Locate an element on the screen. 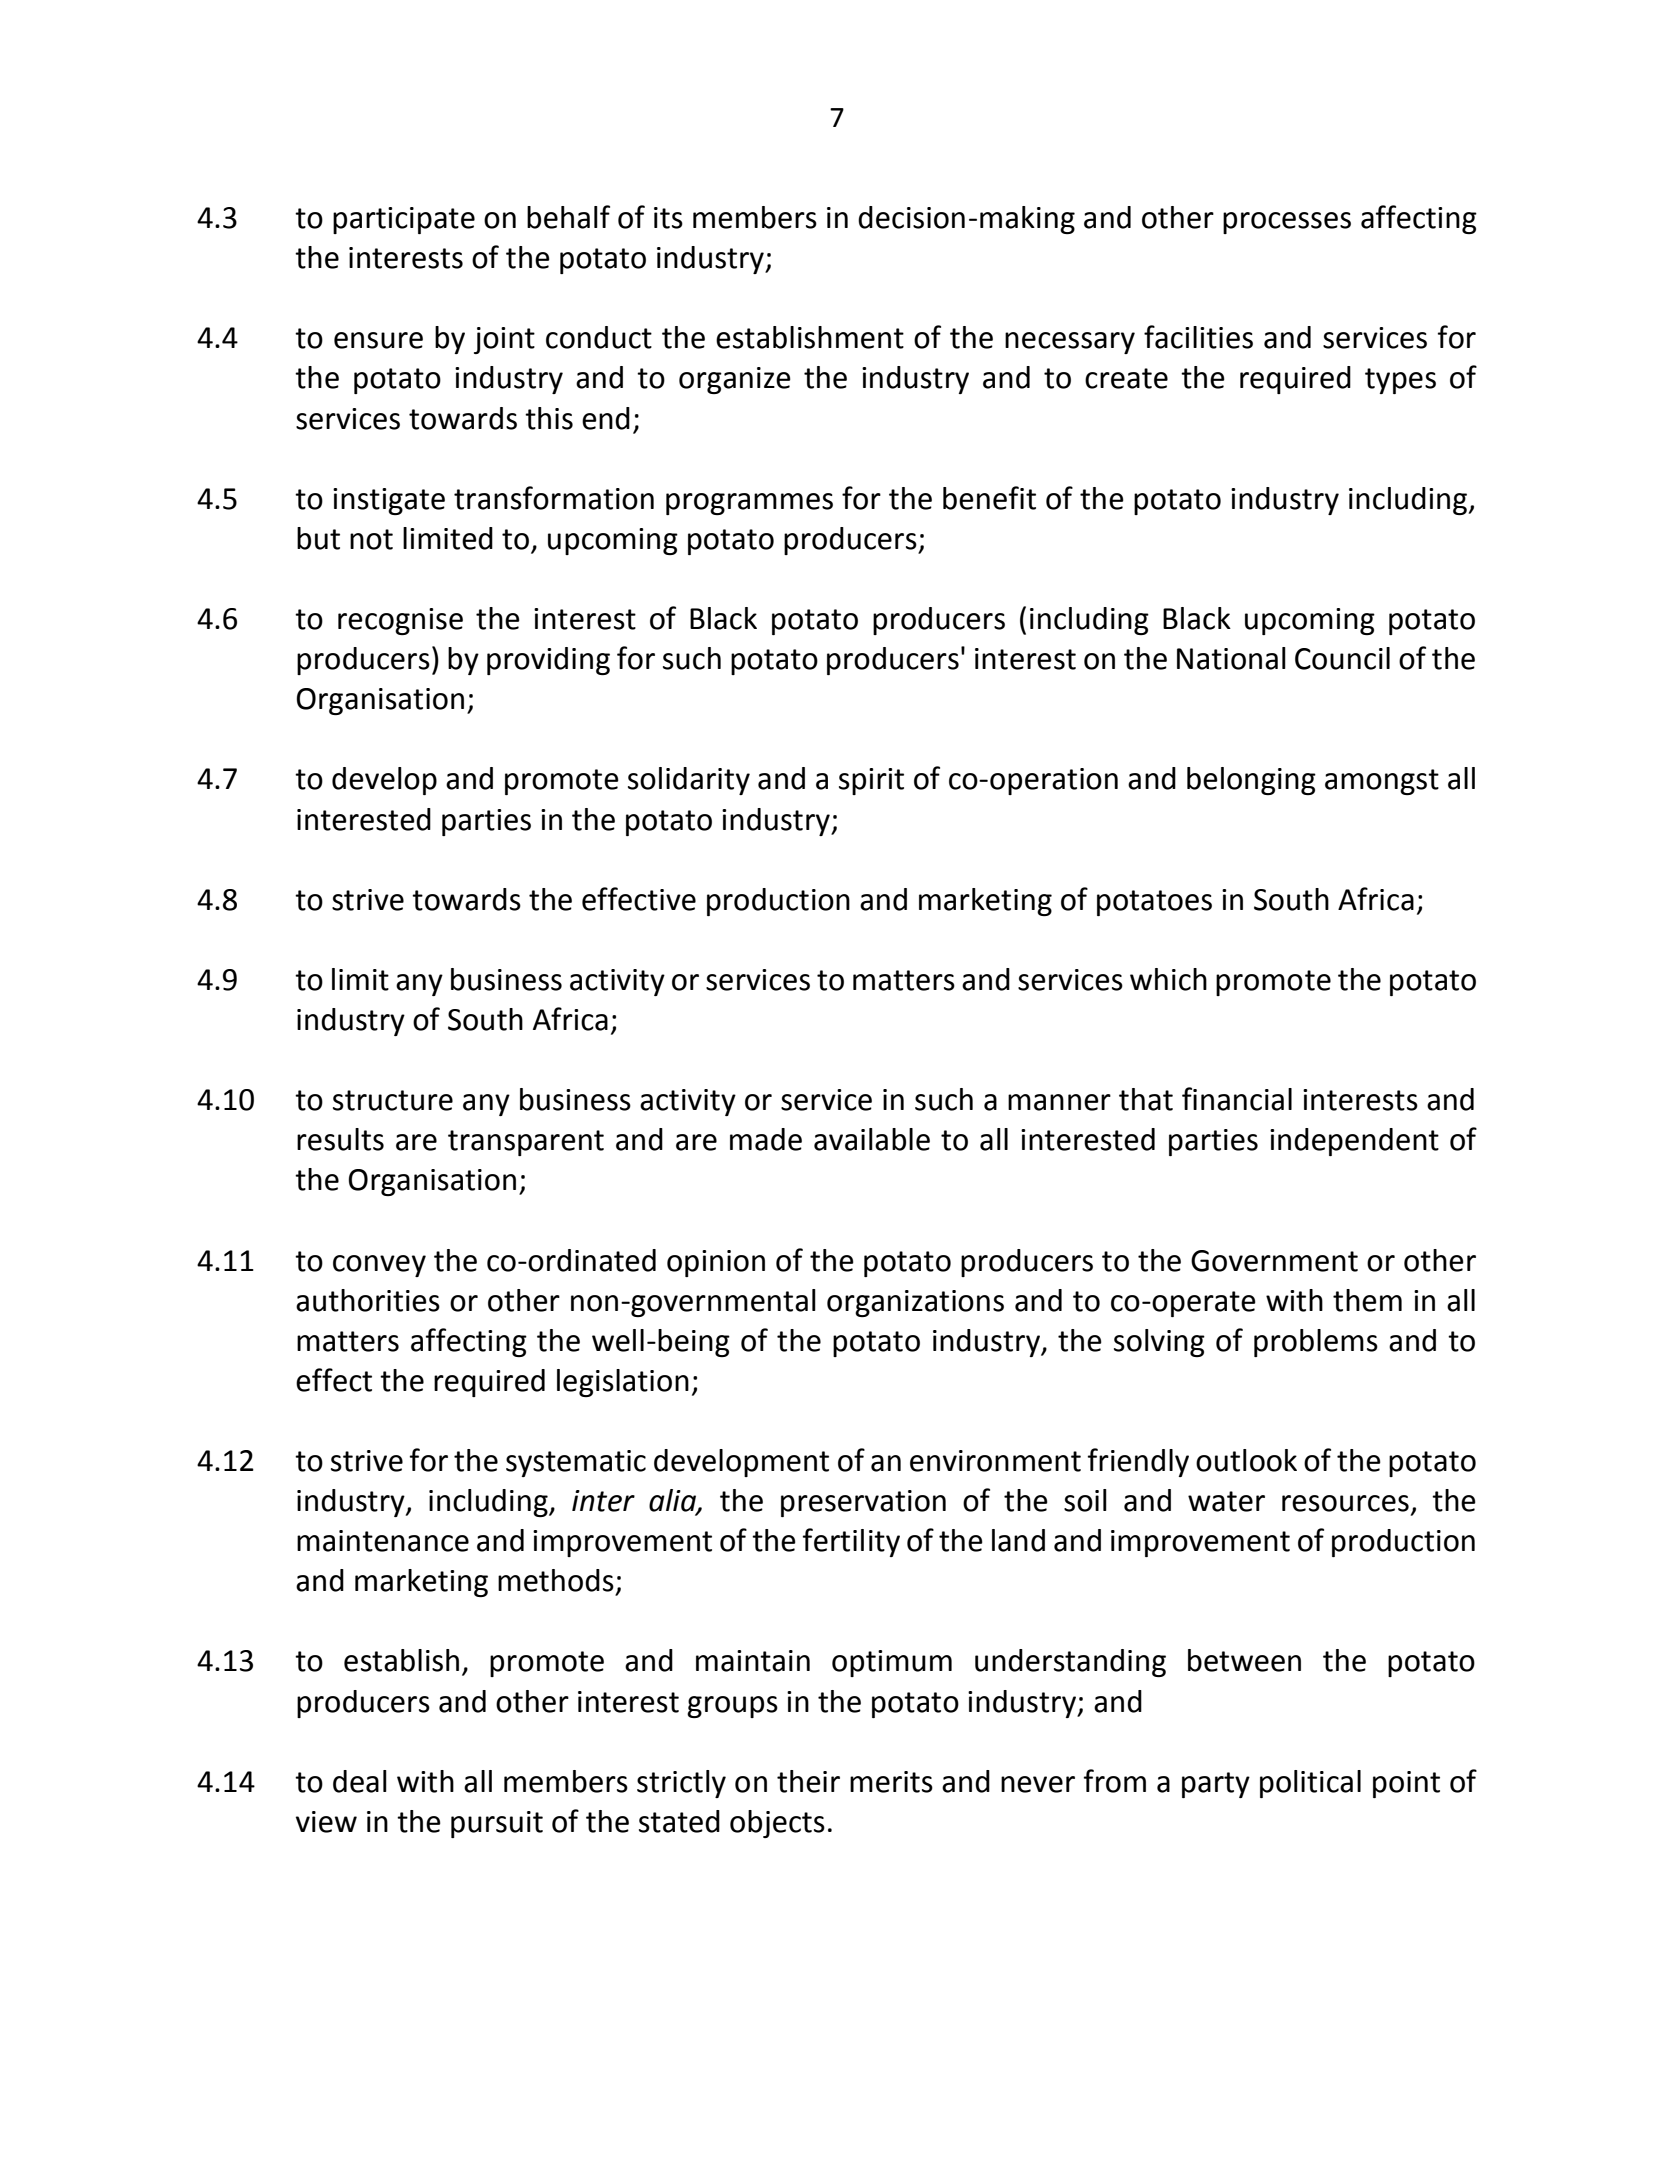 The width and height of the screenshot is (1674, 2167). spirit is located at coordinates (871, 781).
